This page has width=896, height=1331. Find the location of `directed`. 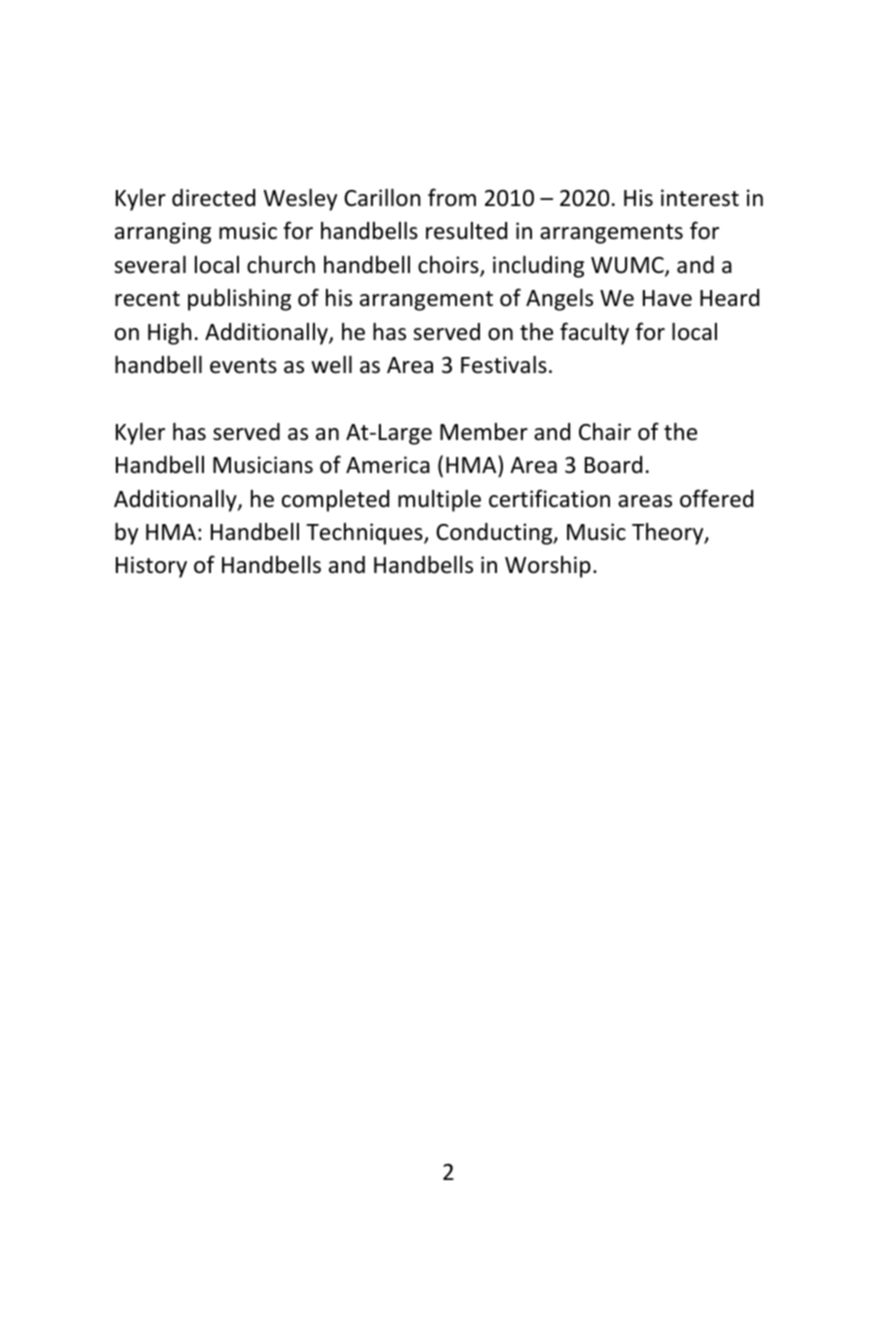

directed is located at coordinates (213, 198).
